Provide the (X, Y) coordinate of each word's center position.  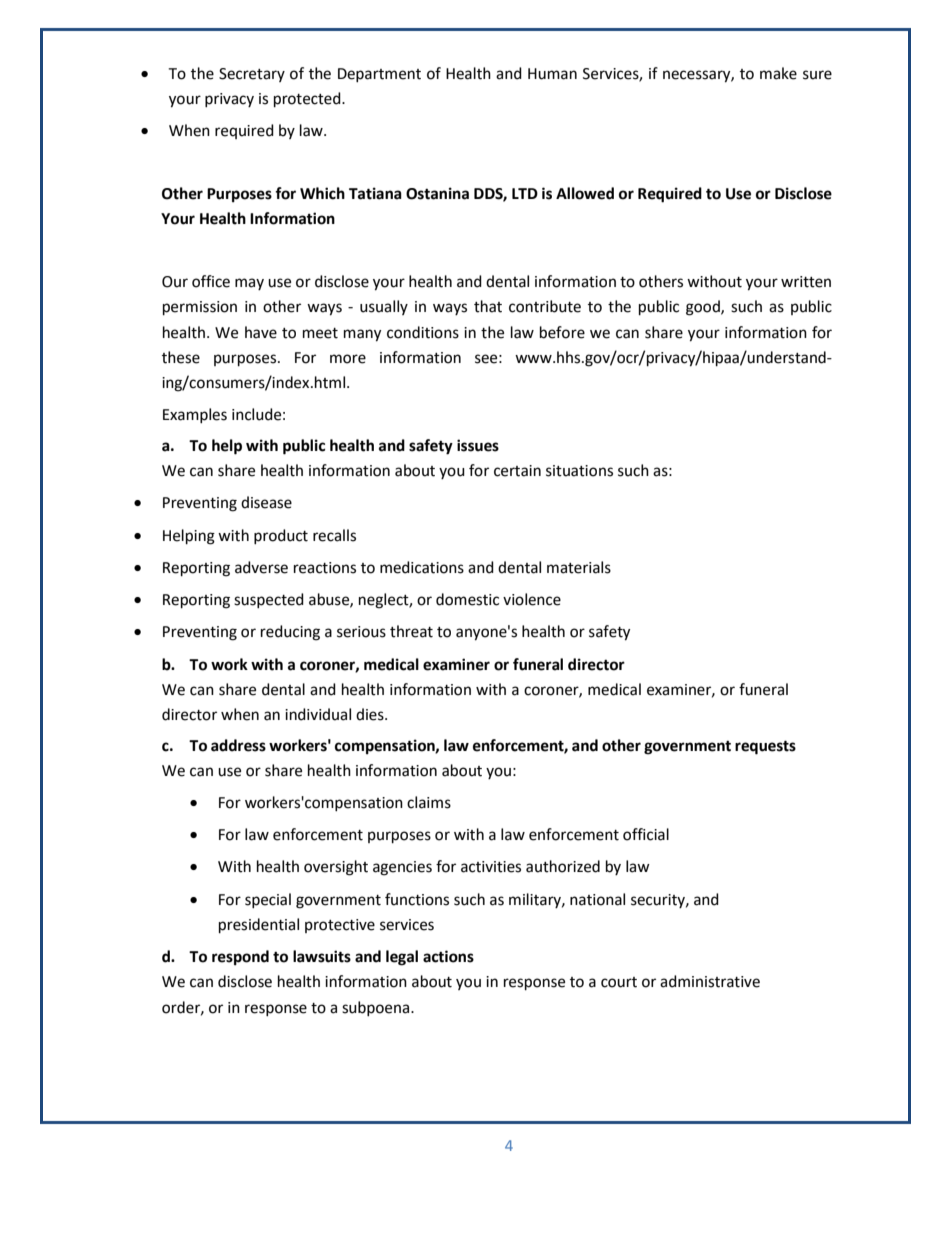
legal (402, 958)
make (778, 73)
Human (552, 74)
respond (240, 958)
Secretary (252, 75)
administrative (710, 981)
